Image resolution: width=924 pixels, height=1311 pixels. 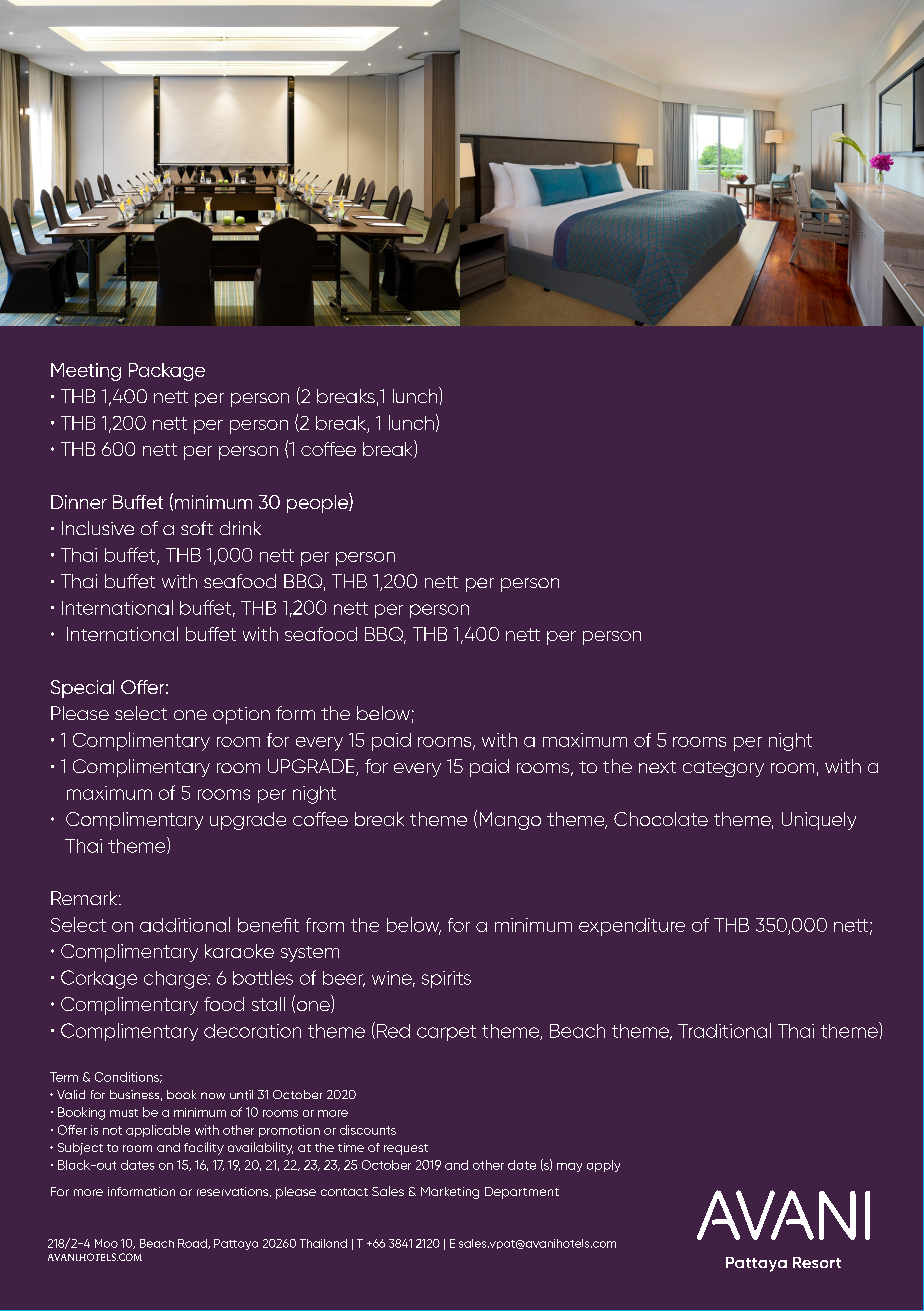 I want to click on spirits, so click(x=446, y=979).
